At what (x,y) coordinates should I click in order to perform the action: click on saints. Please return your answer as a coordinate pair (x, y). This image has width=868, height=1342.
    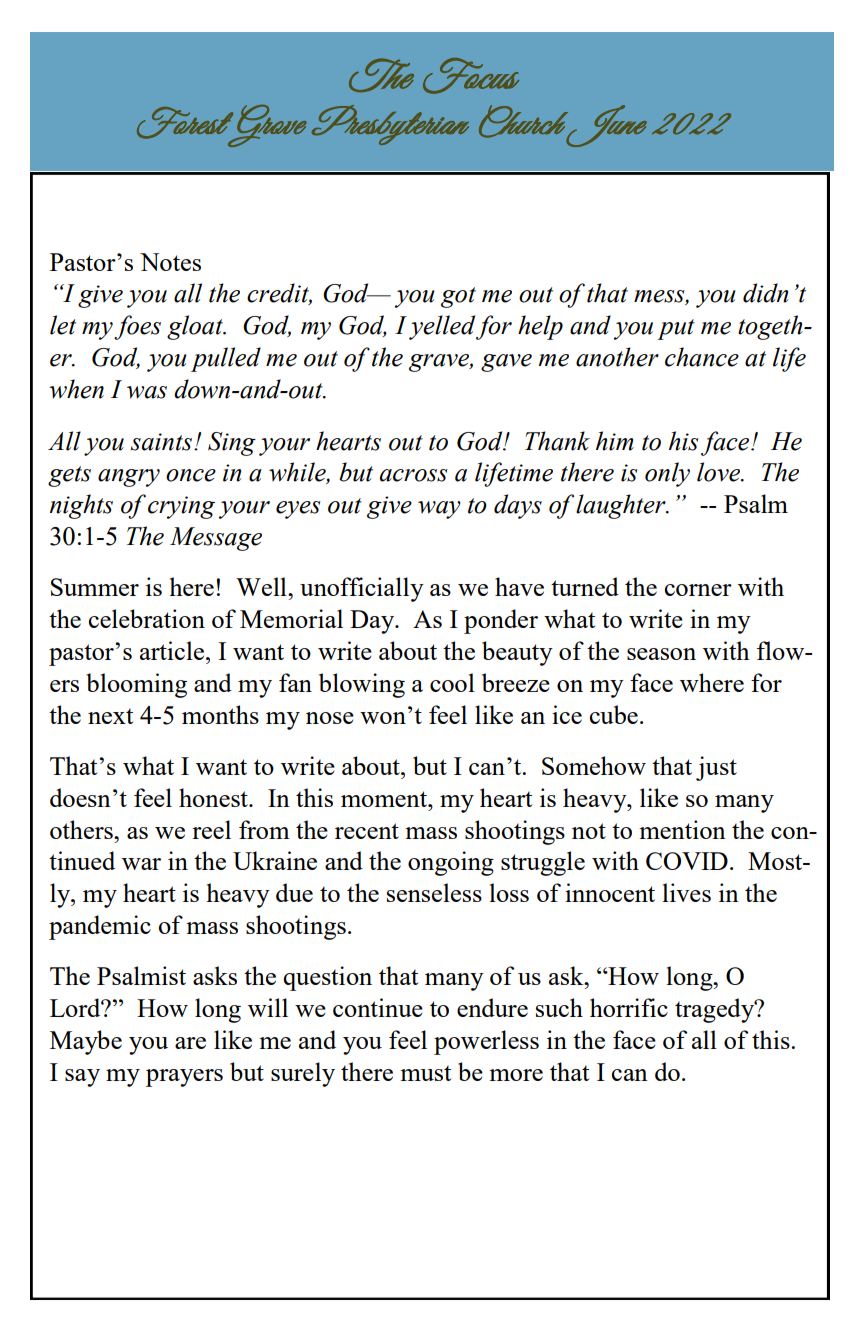
    Looking at the image, I should click on (162, 442).
